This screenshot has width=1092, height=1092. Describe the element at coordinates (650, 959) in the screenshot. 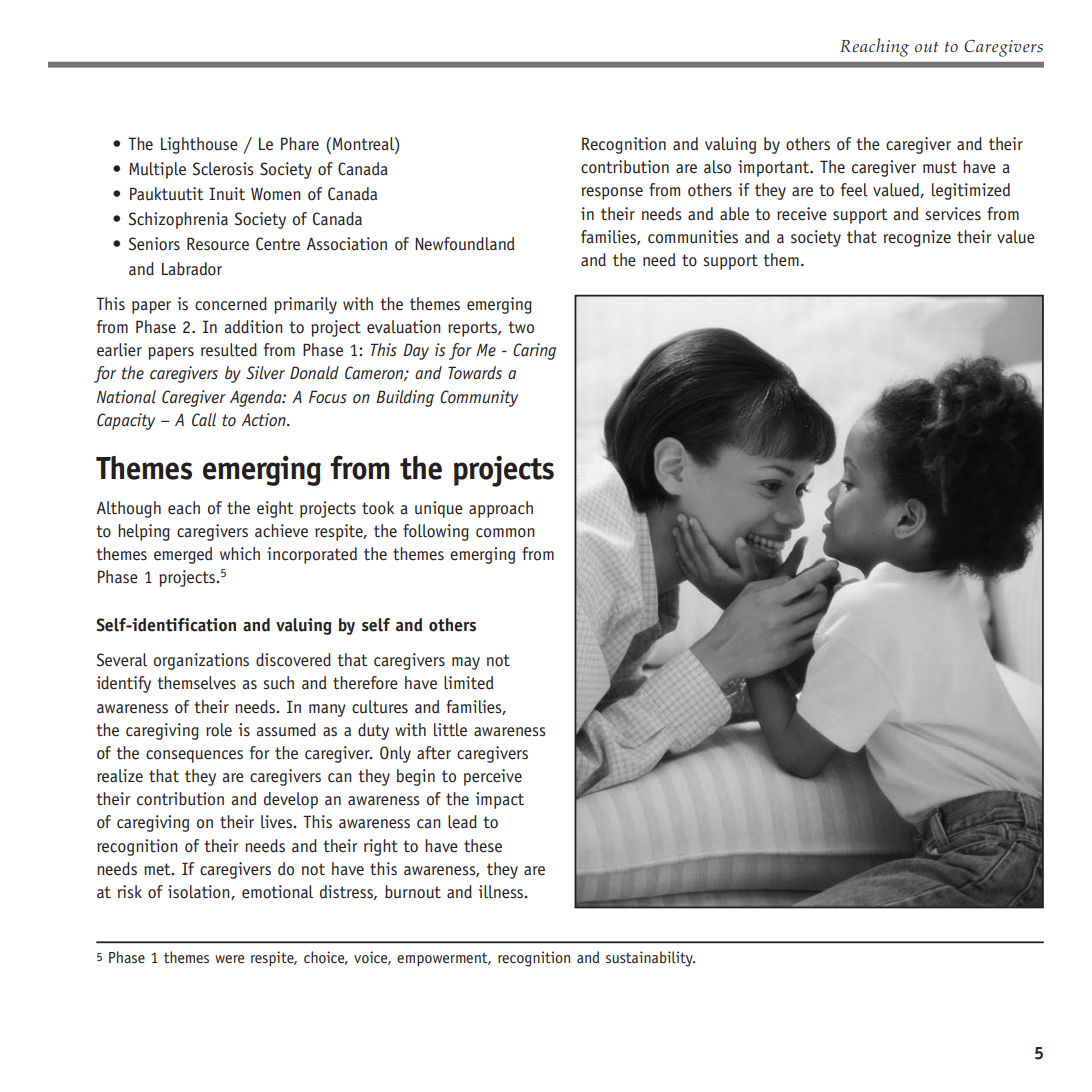

I see `sustainability` at that location.
